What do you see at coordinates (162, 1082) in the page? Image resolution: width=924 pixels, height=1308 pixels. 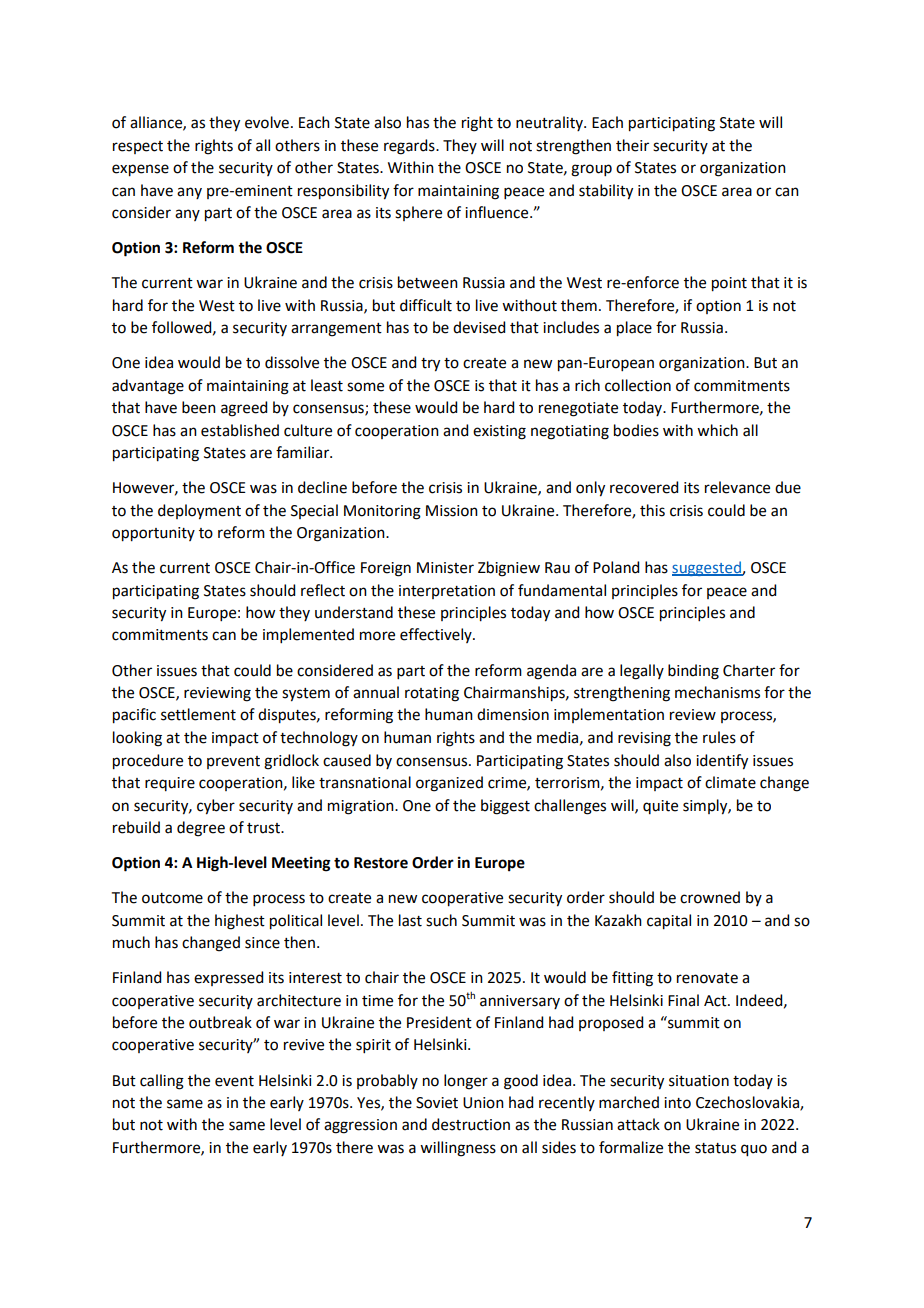 I see `calling` at bounding box center [162, 1082].
